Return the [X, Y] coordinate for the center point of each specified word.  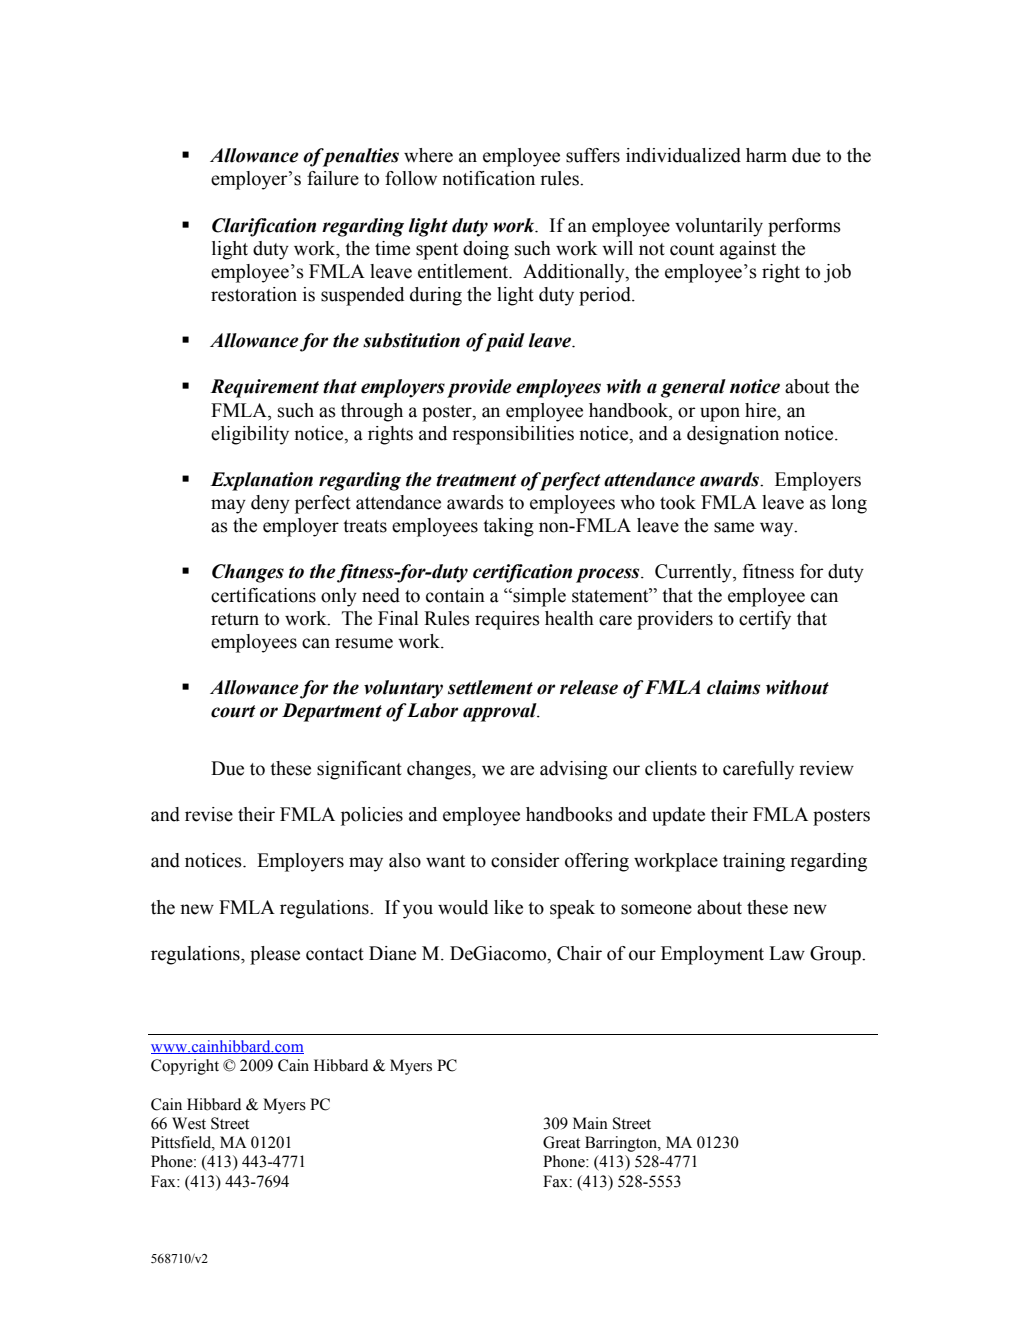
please [275, 955]
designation [733, 435]
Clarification [264, 227]
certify [765, 620]
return [235, 619]
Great [561, 1142]
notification [488, 178]
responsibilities [513, 435]
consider [525, 860]
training [754, 862]
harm [766, 155]
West [189, 1123]
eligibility [250, 435]
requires [507, 620]
